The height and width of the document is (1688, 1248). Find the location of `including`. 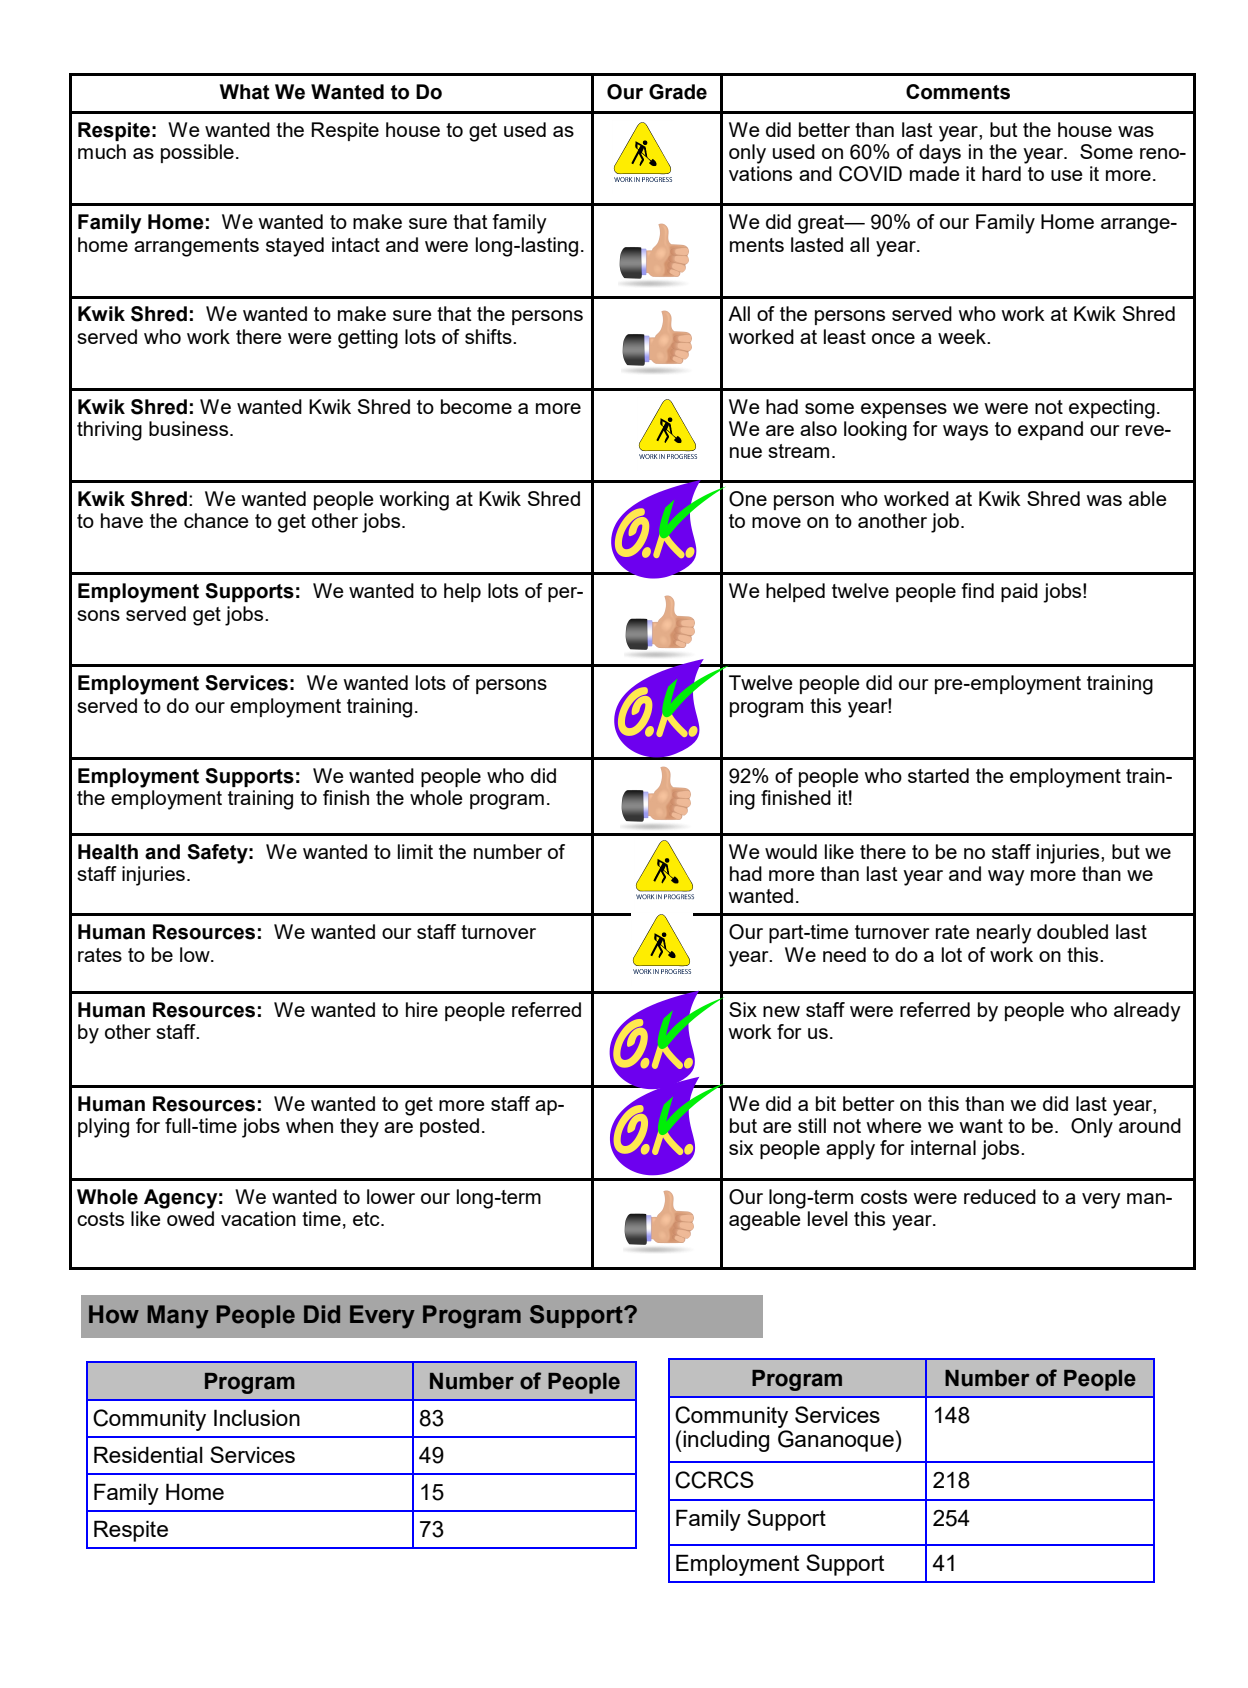

including is located at coordinates (725, 1441).
